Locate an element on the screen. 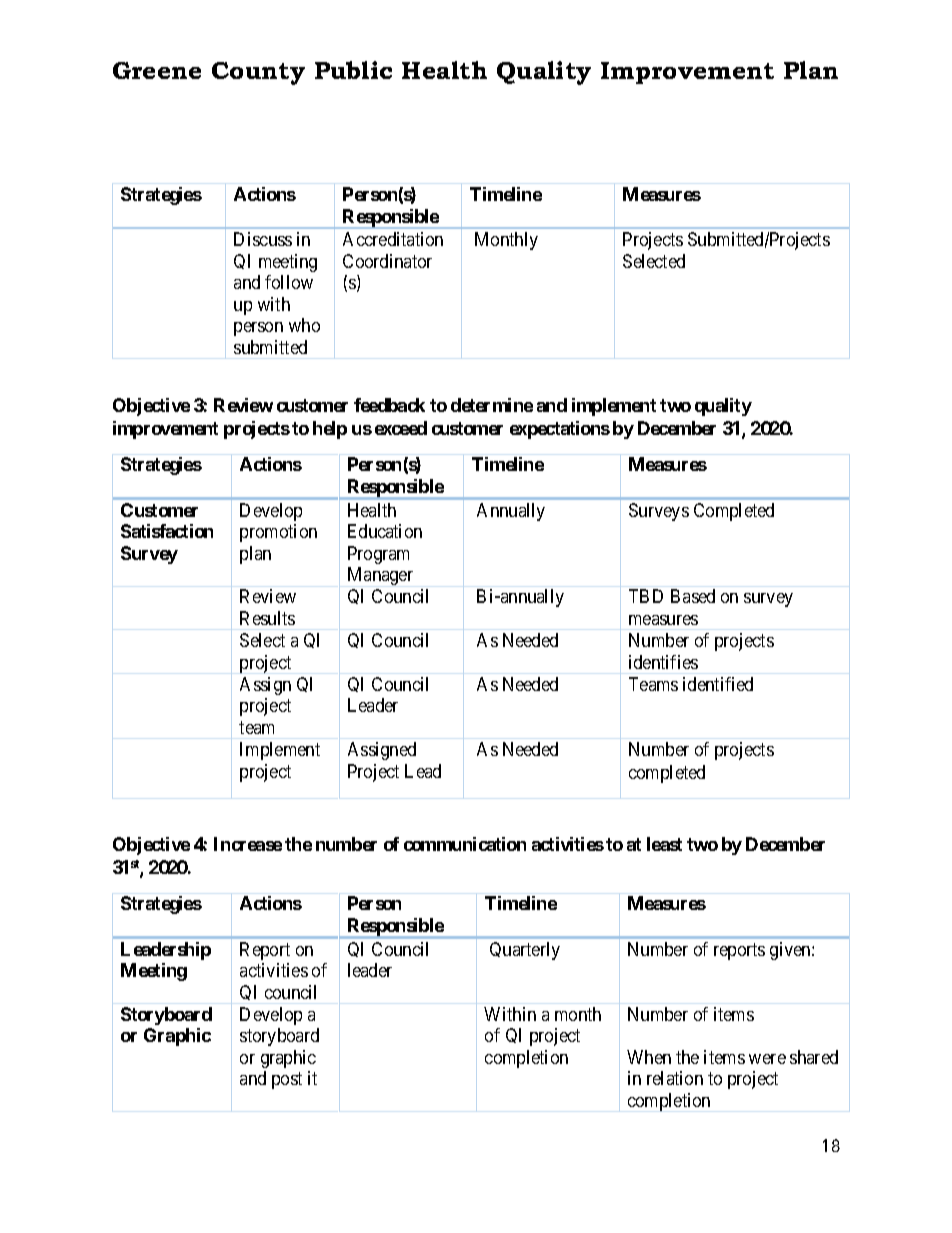  post is located at coordinates (287, 1080).
